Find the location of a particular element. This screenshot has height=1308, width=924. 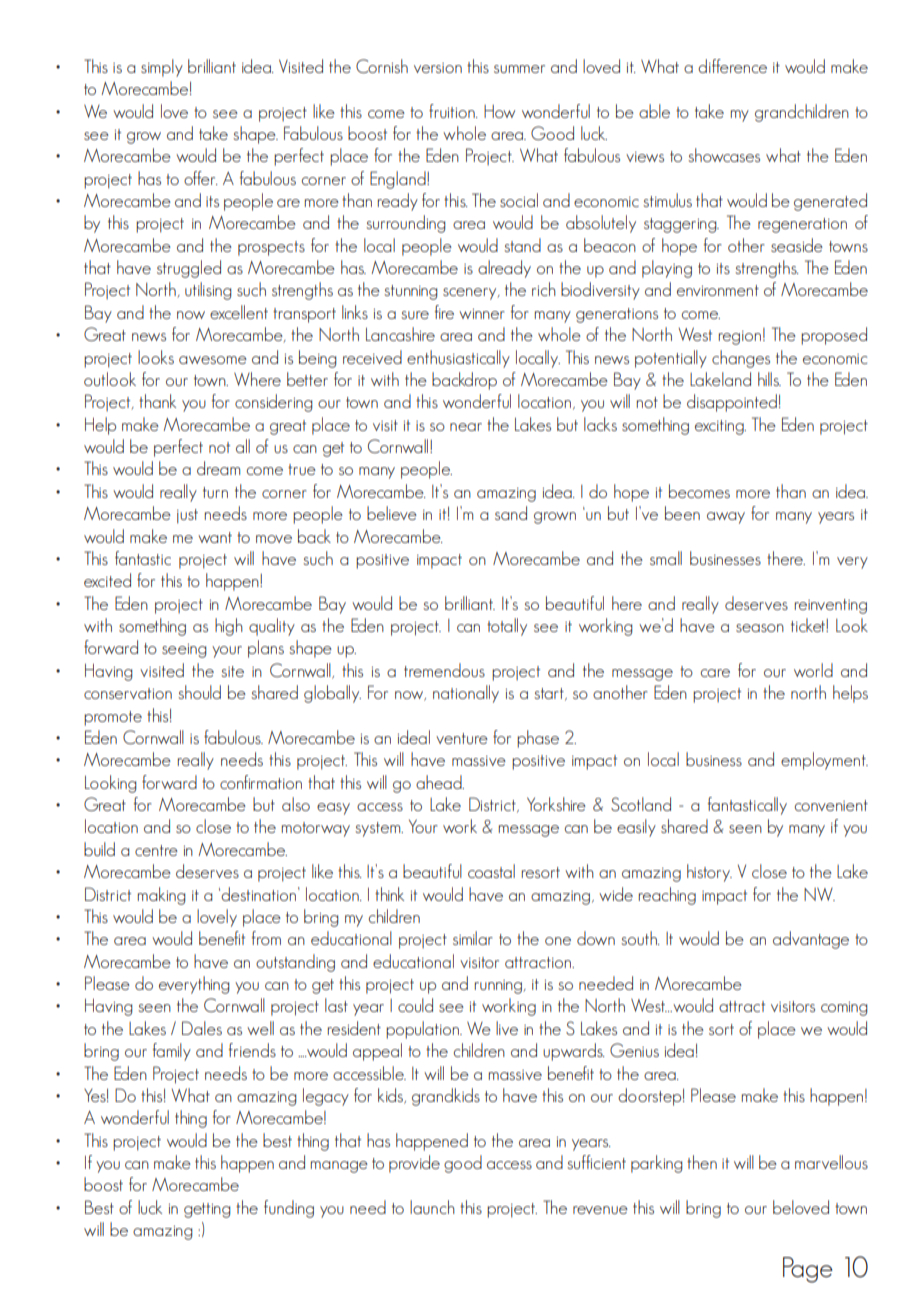

launch is located at coordinates (432, 1207).
